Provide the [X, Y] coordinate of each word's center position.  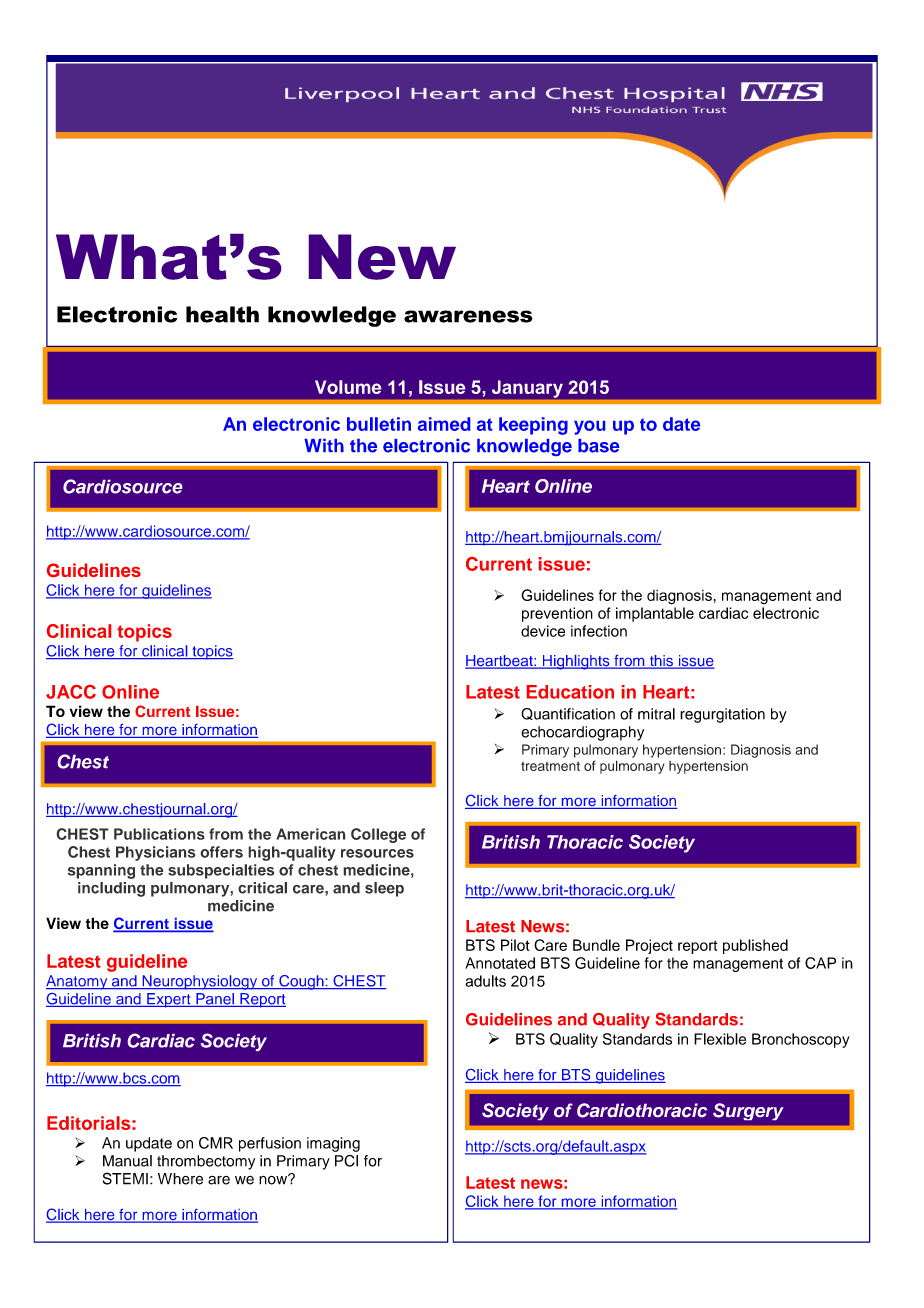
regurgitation [722, 715]
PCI [346, 1161]
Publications [159, 834]
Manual [127, 1161]
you [589, 427]
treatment [550, 766]
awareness [468, 316]
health [222, 314]
